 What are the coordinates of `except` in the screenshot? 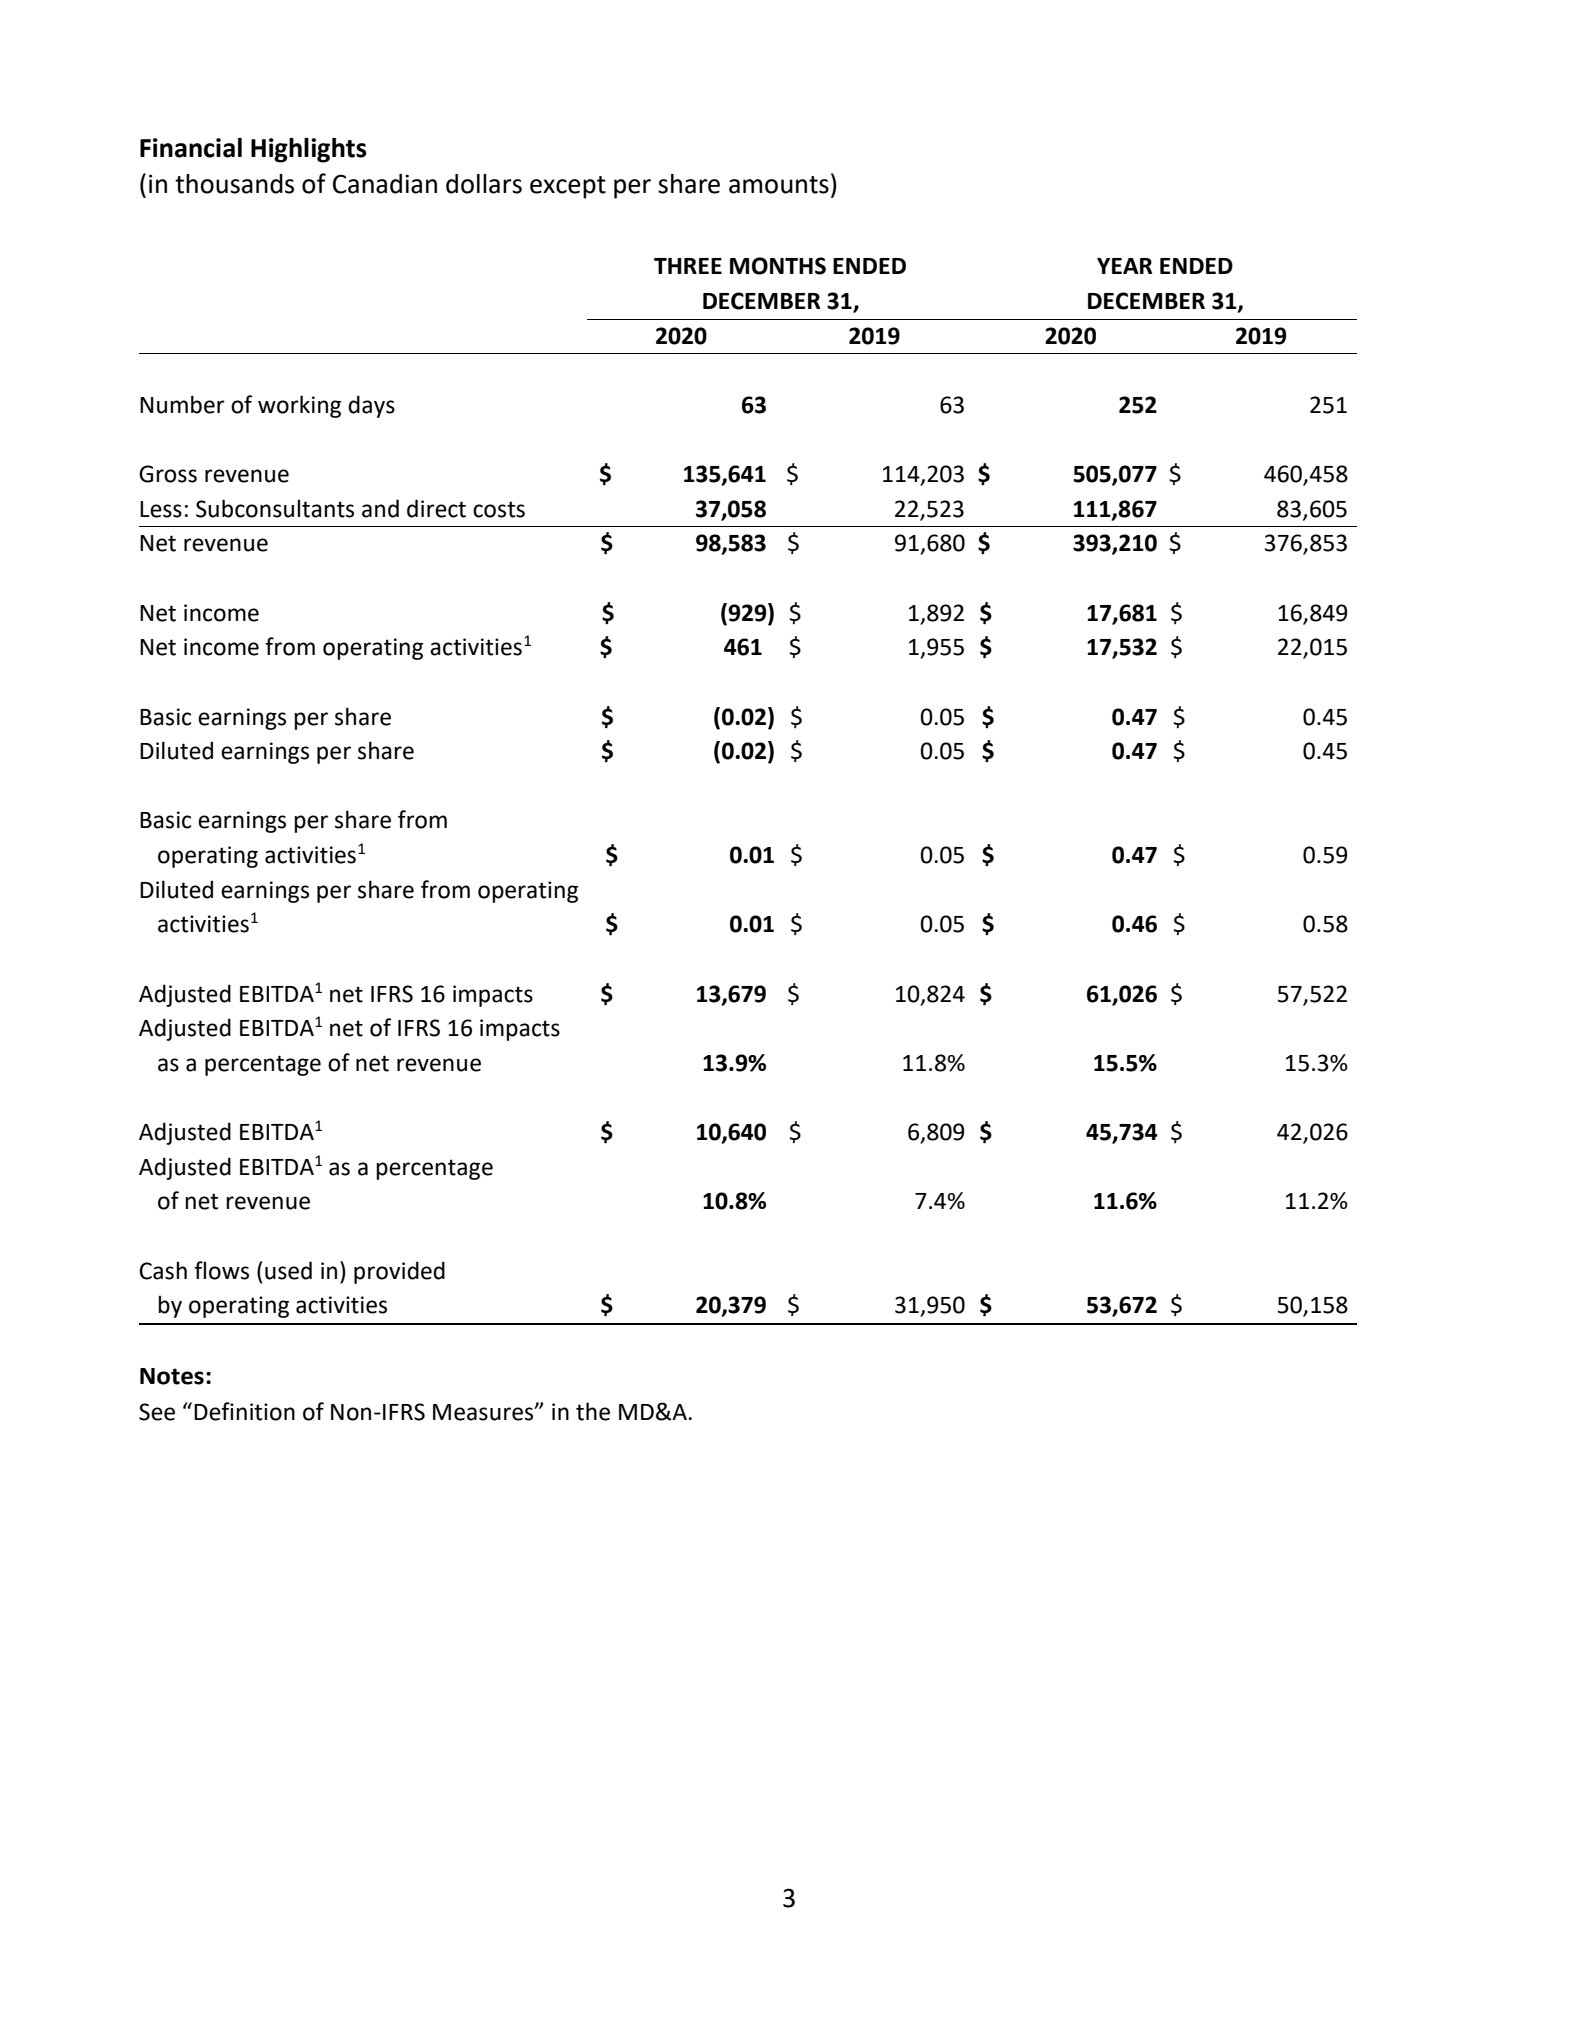 It's located at (568, 187).
